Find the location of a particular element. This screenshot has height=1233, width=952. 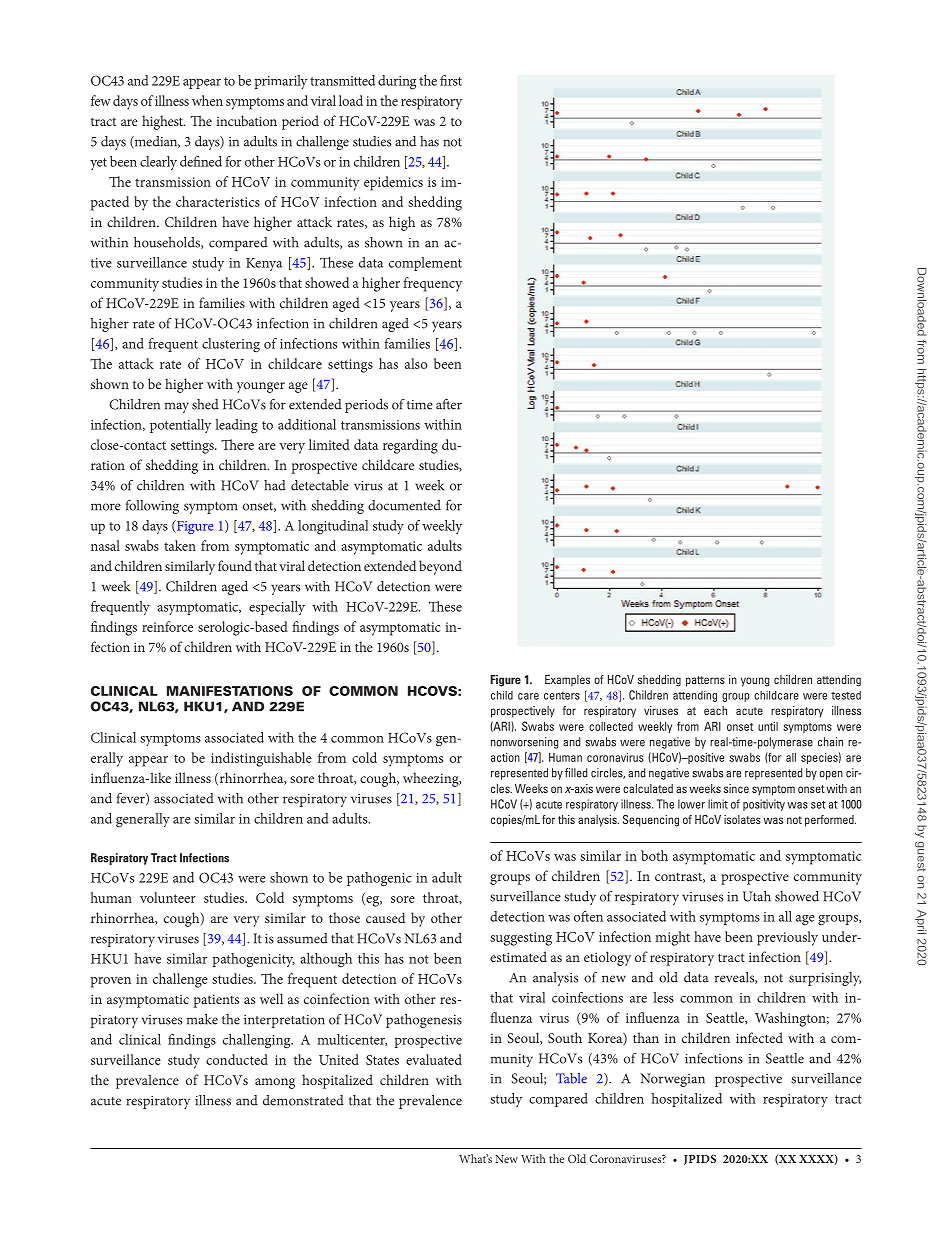

patterns is located at coordinates (705, 681).
